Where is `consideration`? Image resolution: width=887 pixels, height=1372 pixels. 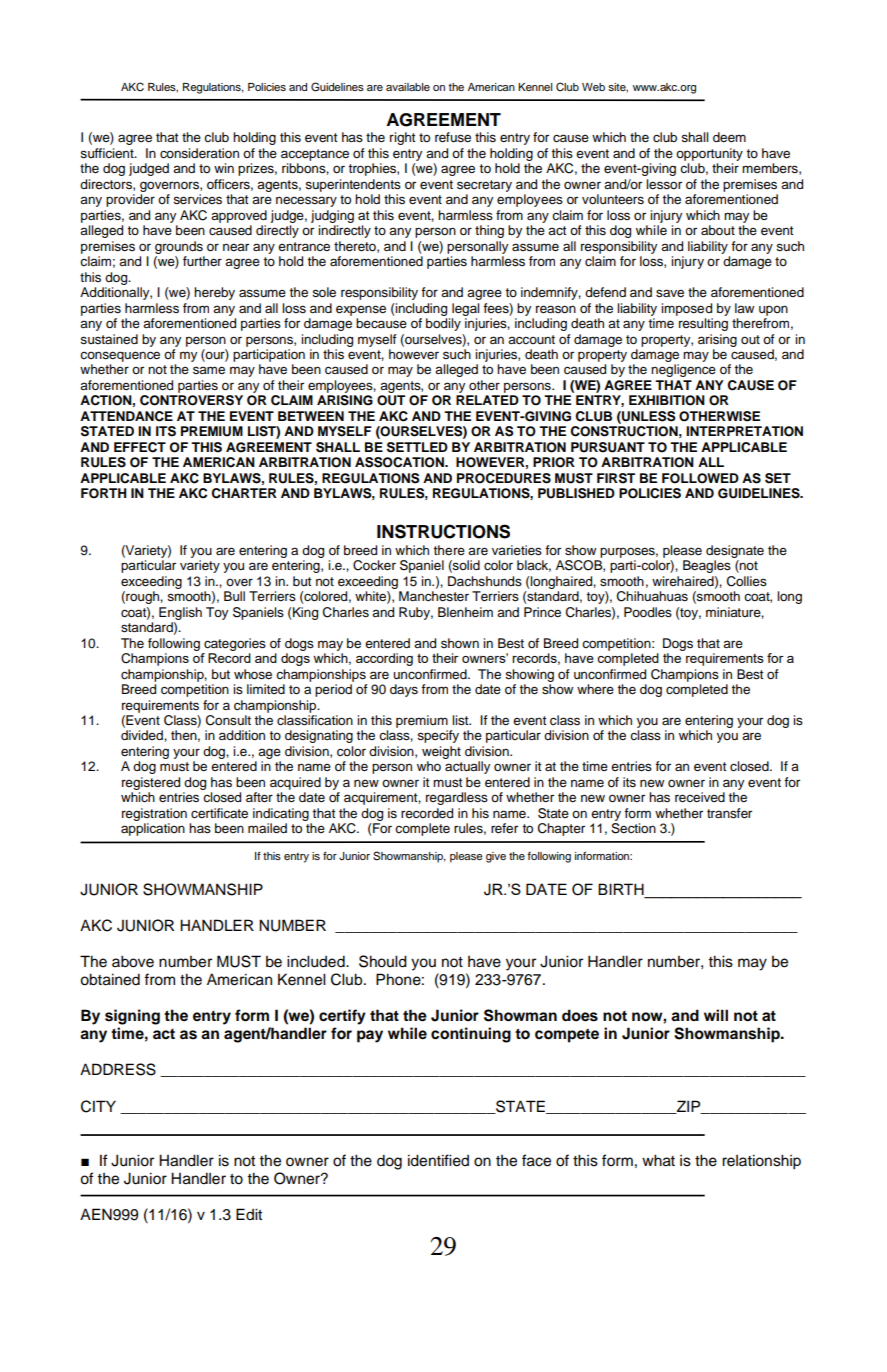
consideration is located at coordinates (199, 153).
